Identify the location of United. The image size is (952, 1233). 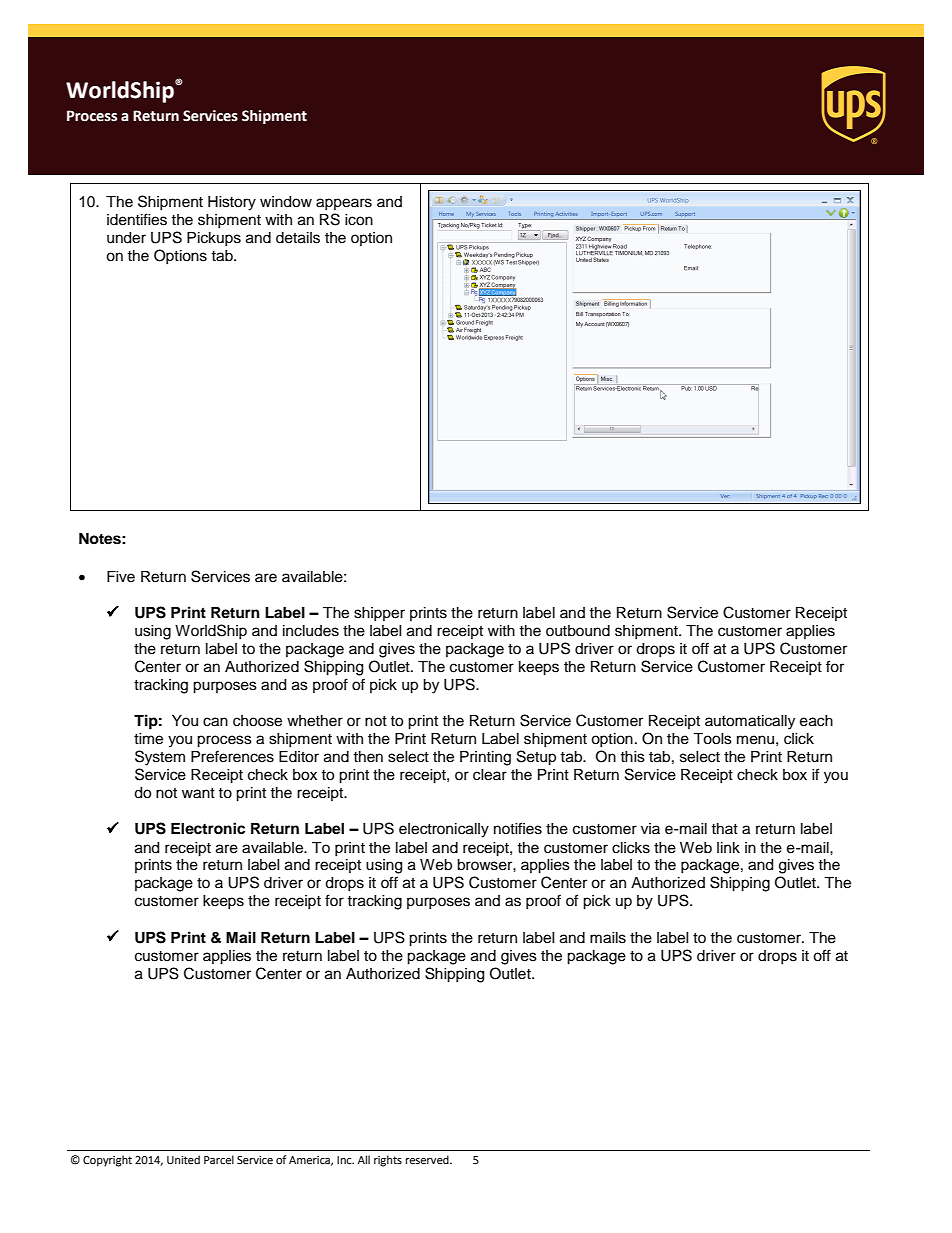
(183, 1160).
